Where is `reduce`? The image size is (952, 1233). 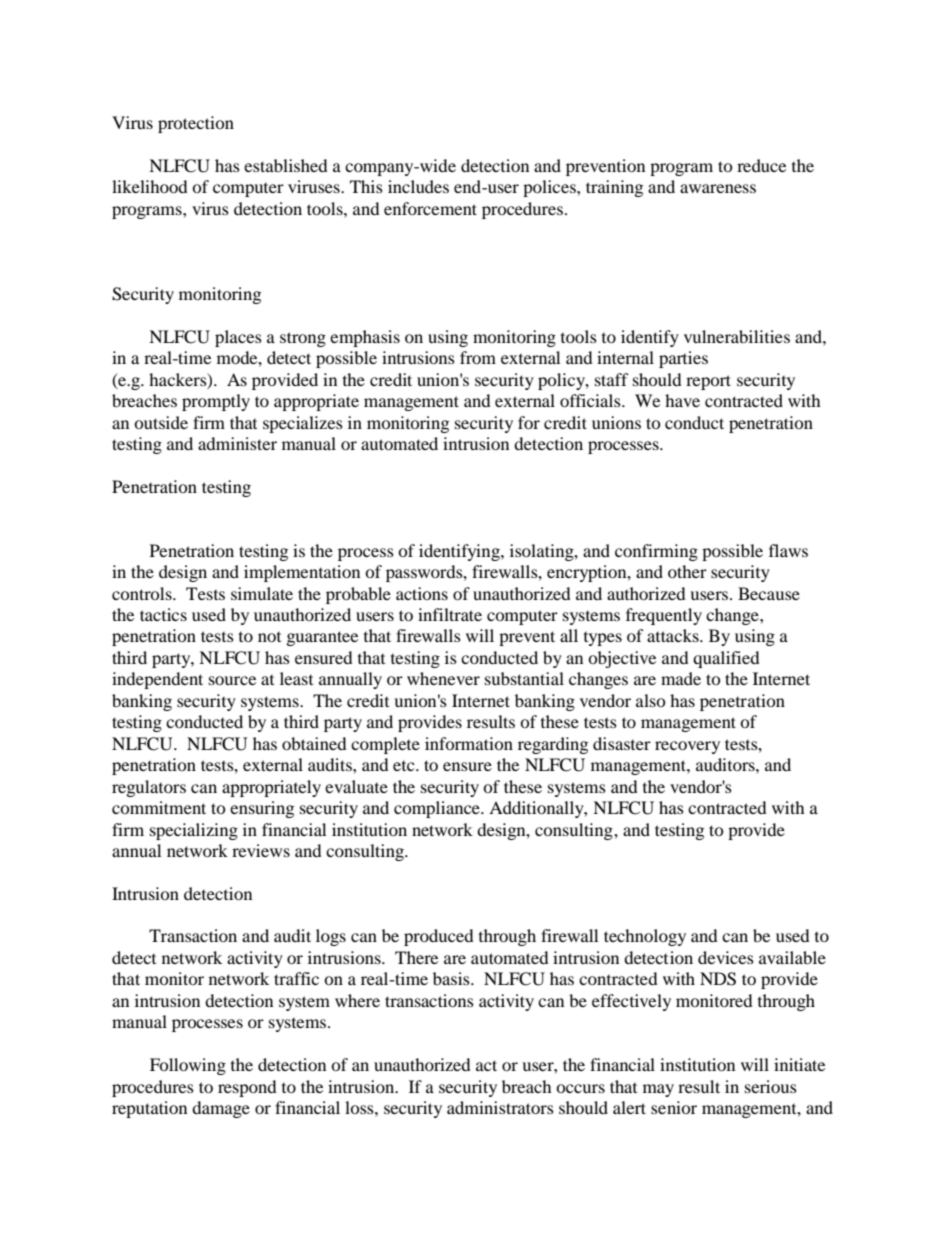 reduce is located at coordinates (761, 165).
